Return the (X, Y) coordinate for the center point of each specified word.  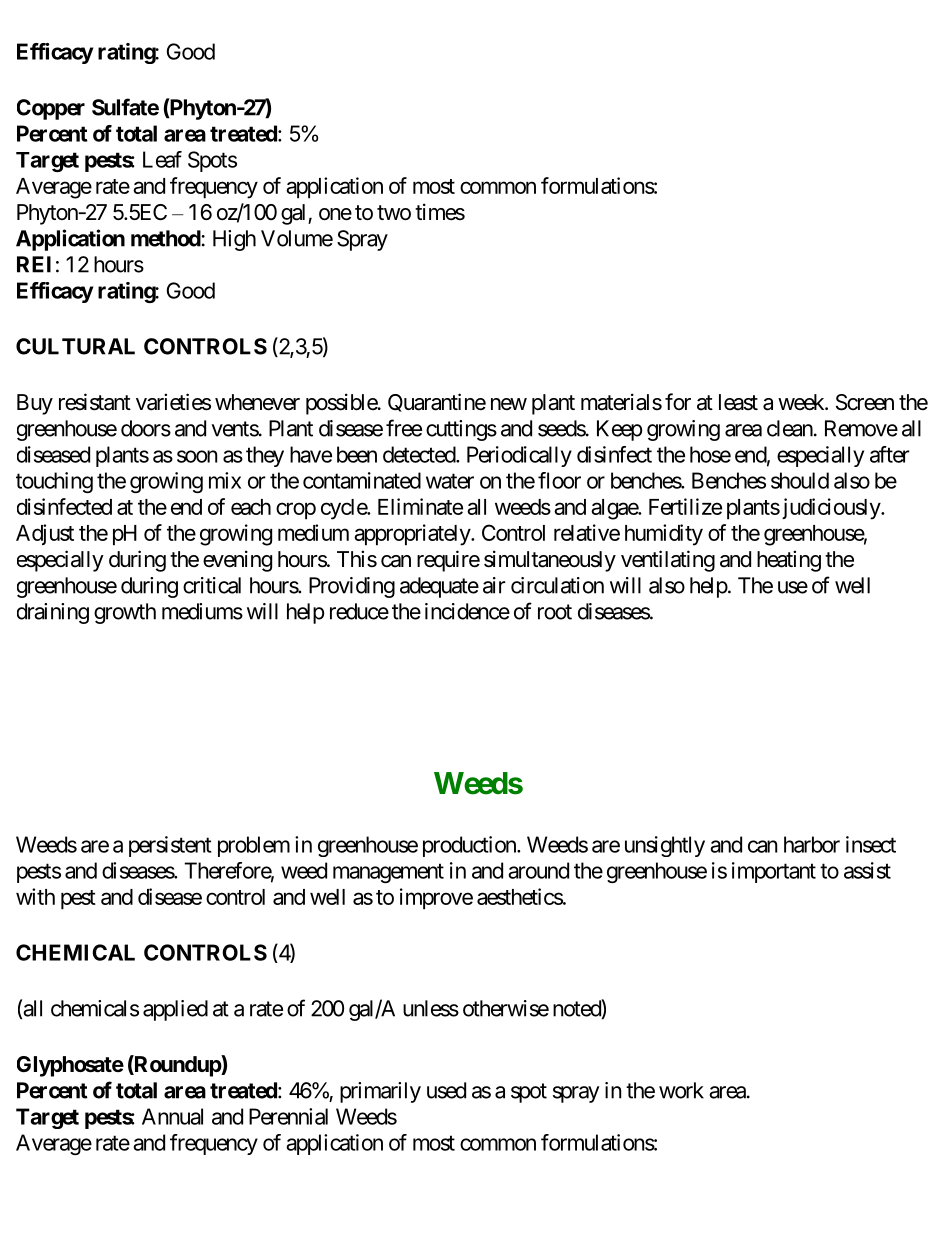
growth (125, 613)
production (470, 846)
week (802, 402)
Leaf (162, 159)
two (394, 213)
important (774, 872)
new (509, 404)
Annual (172, 1116)
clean (790, 428)
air (494, 585)
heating (789, 561)
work (681, 1090)
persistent (170, 846)
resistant (95, 402)
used (446, 1090)
